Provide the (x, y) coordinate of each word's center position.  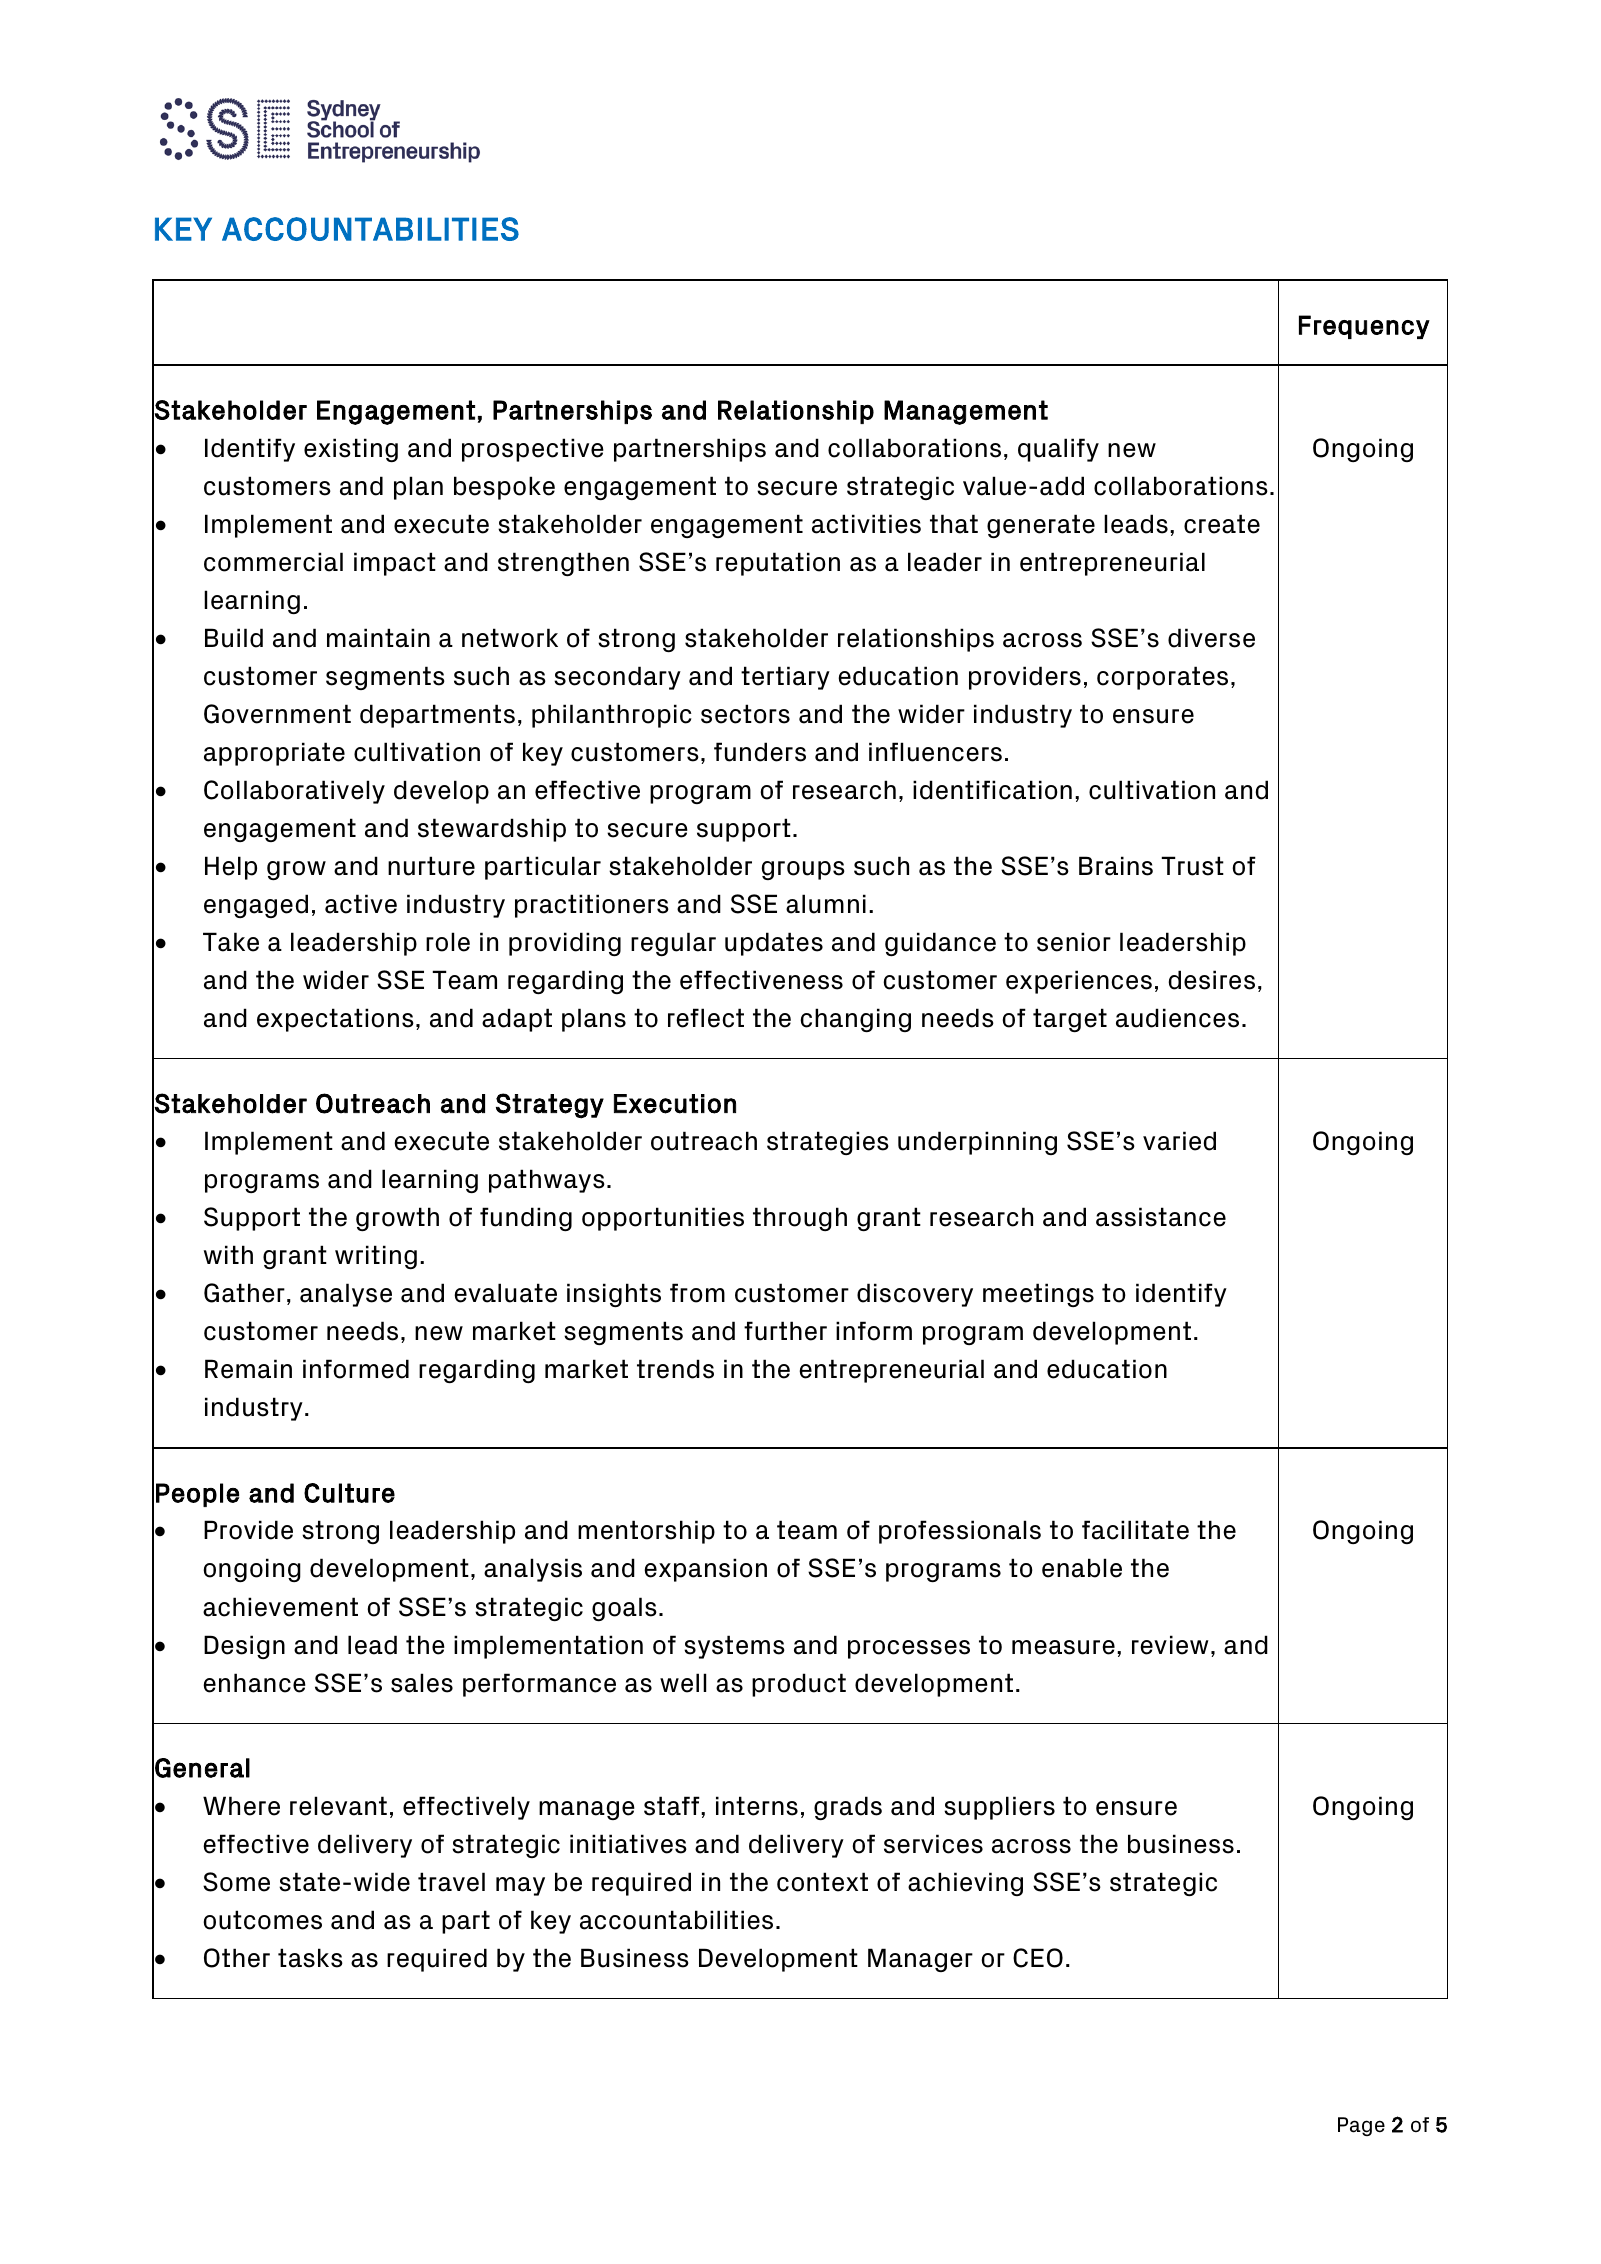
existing (351, 450)
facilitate (1135, 1530)
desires (1211, 980)
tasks (310, 1958)
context (822, 1882)
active (361, 904)
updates (774, 944)
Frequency (1364, 327)
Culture (349, 1493)
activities (866, 524)
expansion (705, 1570)
